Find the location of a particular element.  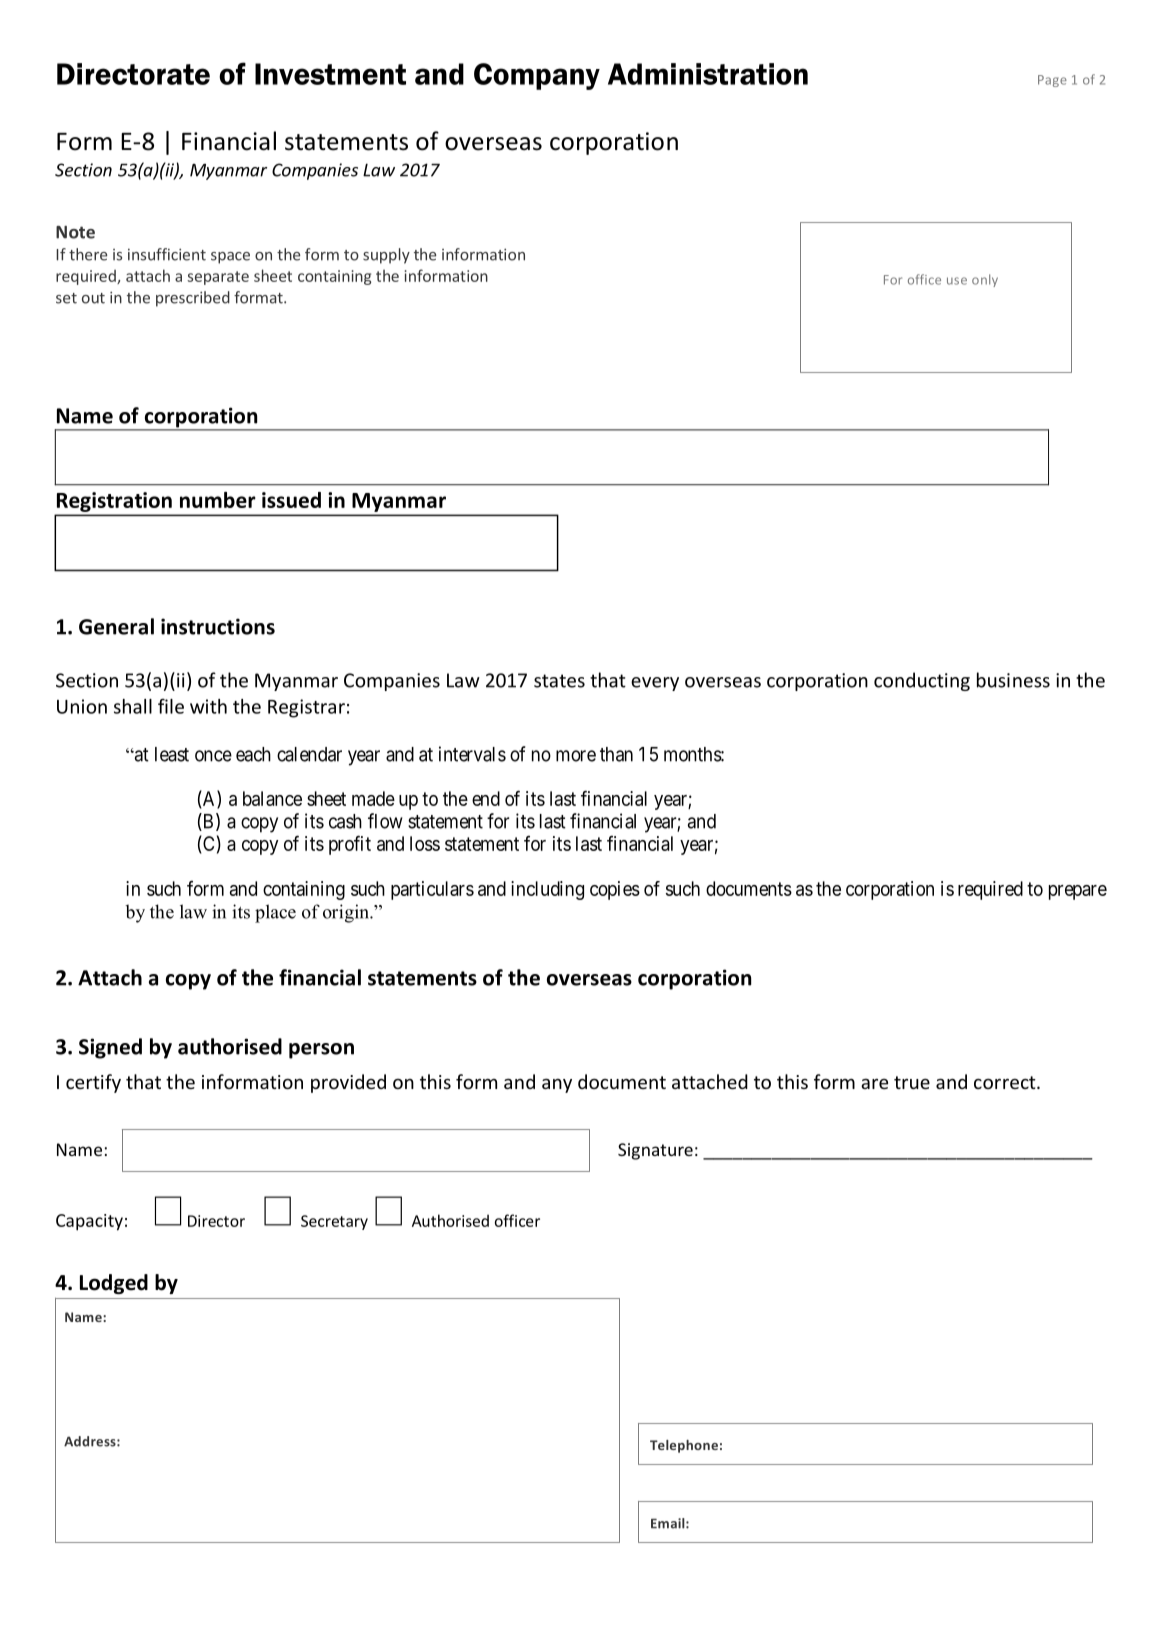

place is located at coordinates (275, 913).
